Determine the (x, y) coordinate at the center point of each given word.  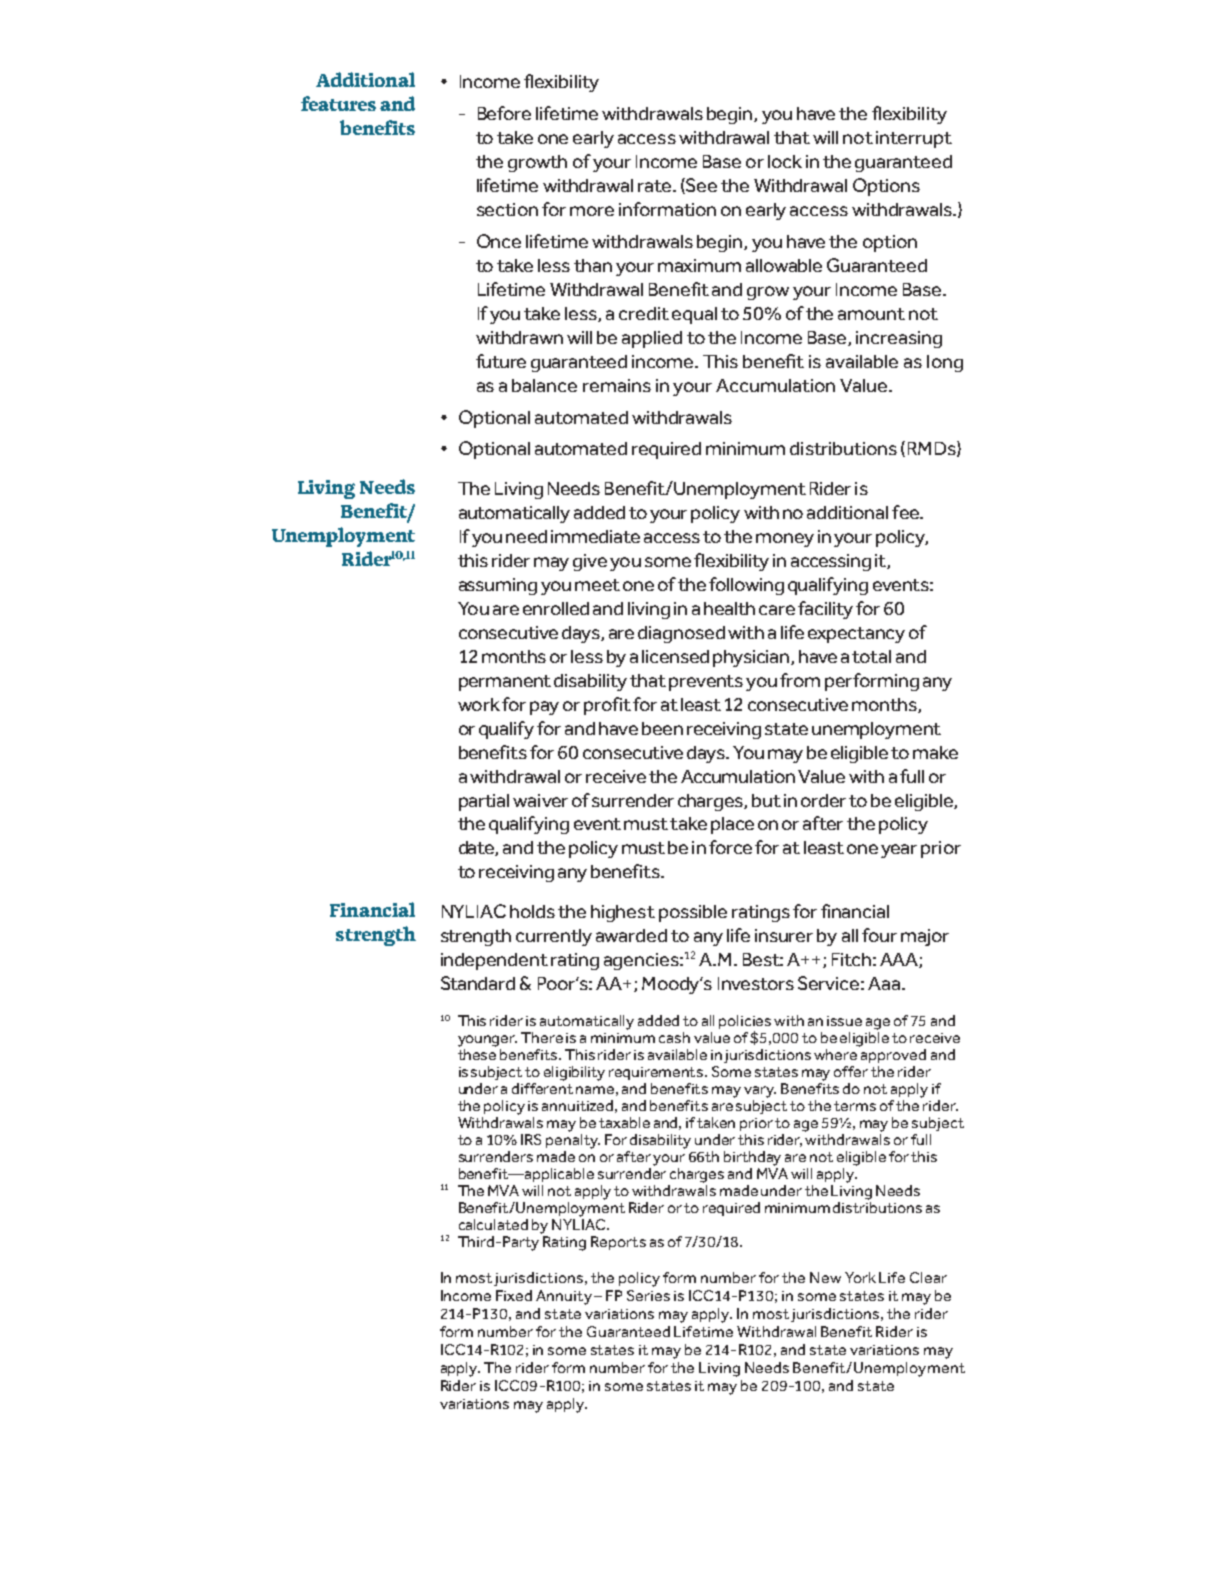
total (871, 656)
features (338, 103)
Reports (618, 1243)
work (479, 704)
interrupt (914, 139)
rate (656, 186)
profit (607, 706)
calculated (493, 1224)
